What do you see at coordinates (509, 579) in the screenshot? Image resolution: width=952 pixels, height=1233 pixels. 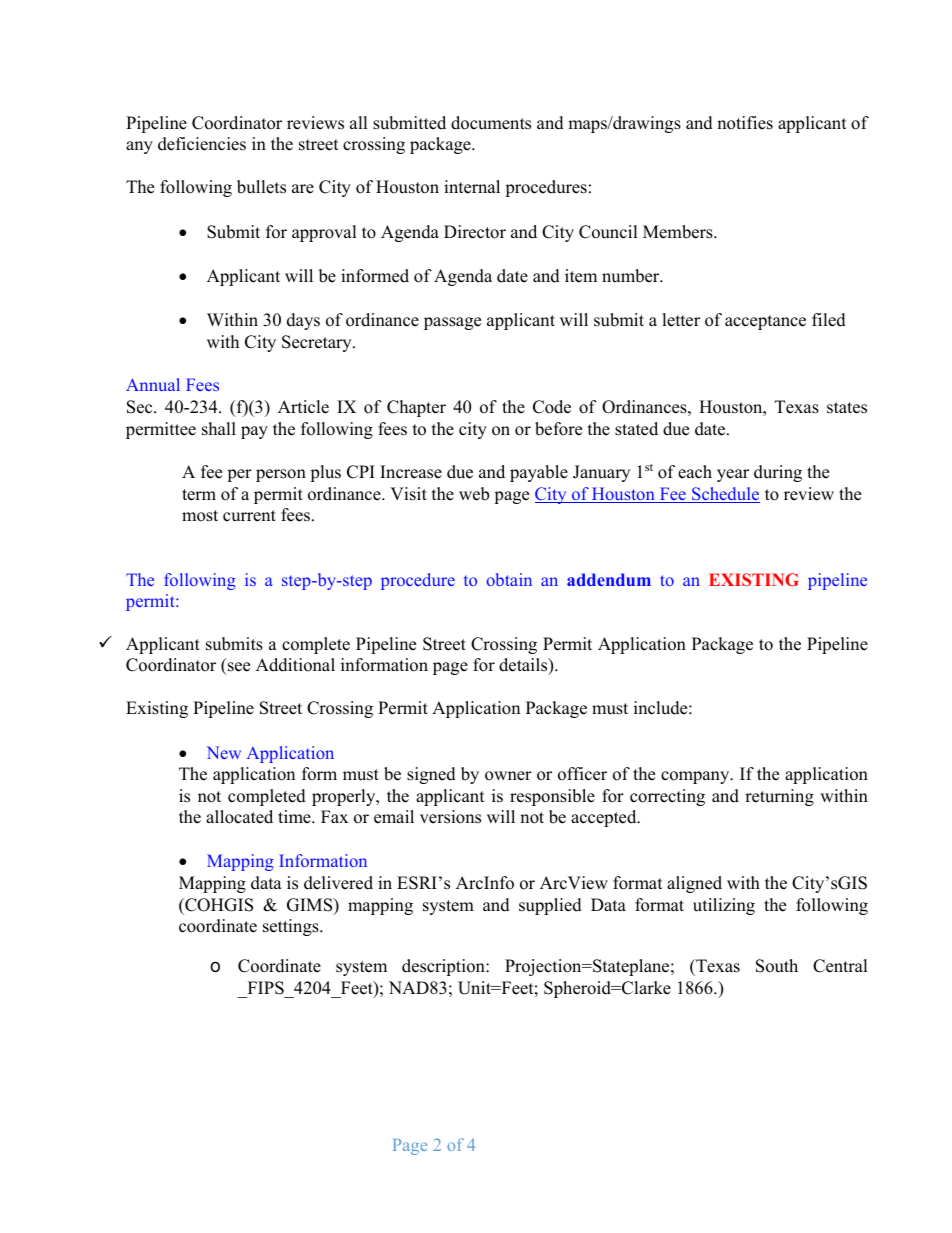 I see `obtain` at bounding box center [509, 579].
